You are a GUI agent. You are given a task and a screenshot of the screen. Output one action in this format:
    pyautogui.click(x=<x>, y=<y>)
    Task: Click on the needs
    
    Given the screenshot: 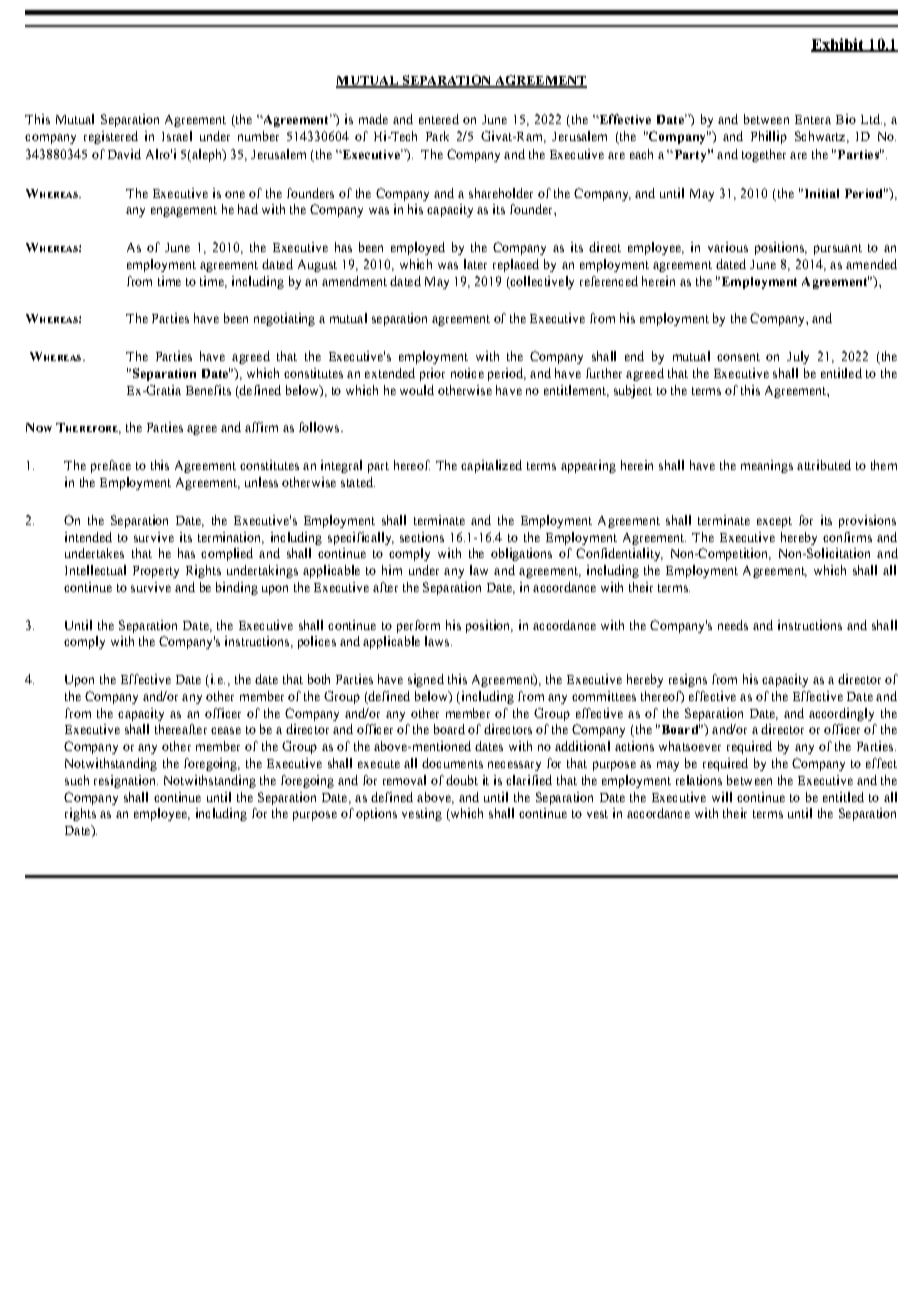 What is the action you would take?
    pyautogui.click(x=733, y=625)
